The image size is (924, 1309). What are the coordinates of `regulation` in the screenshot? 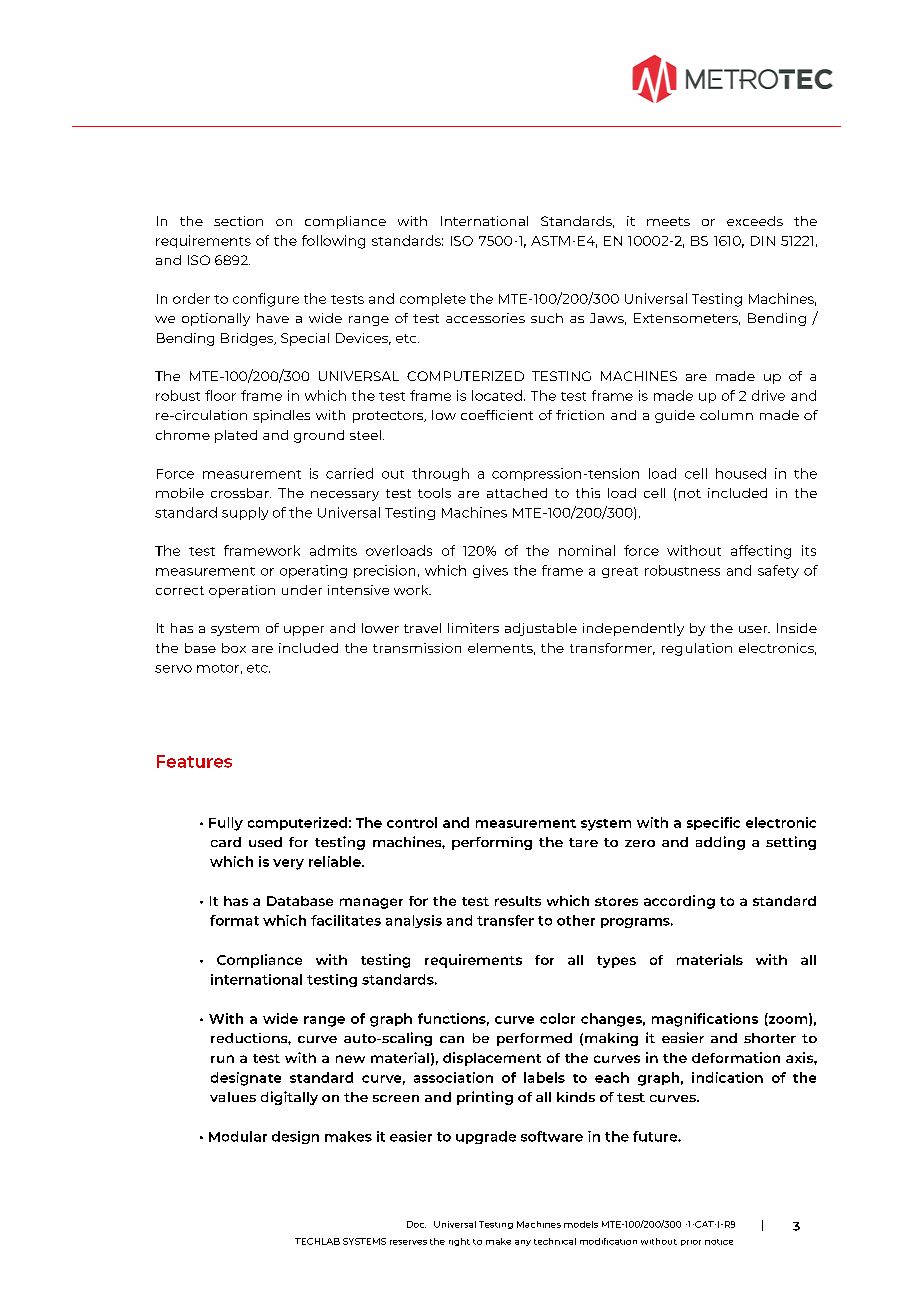 It's located at (697, 649).
